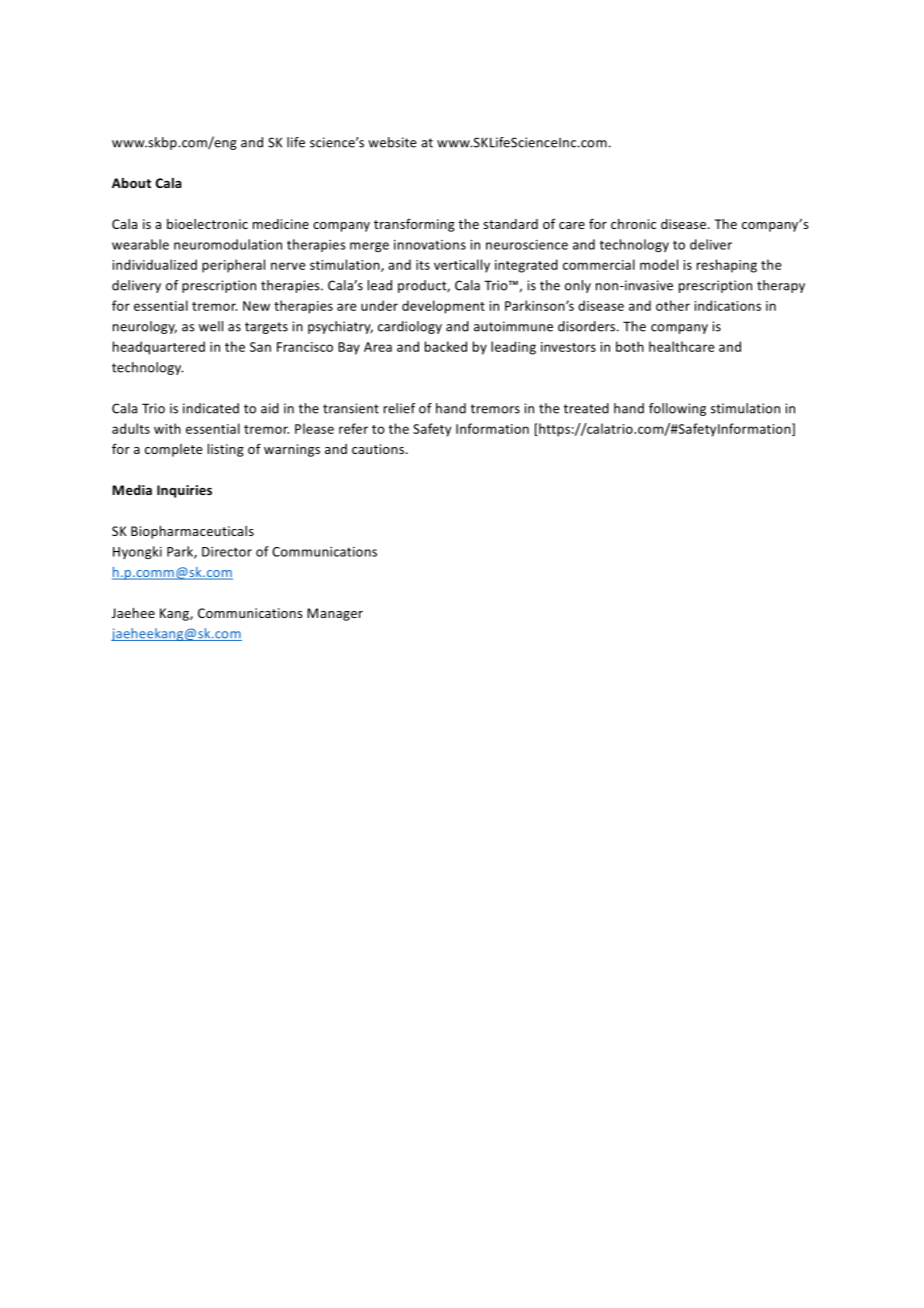 The height and width of the screenshot is (1308, 924). I want to click on Manager, so click(335, 614).
